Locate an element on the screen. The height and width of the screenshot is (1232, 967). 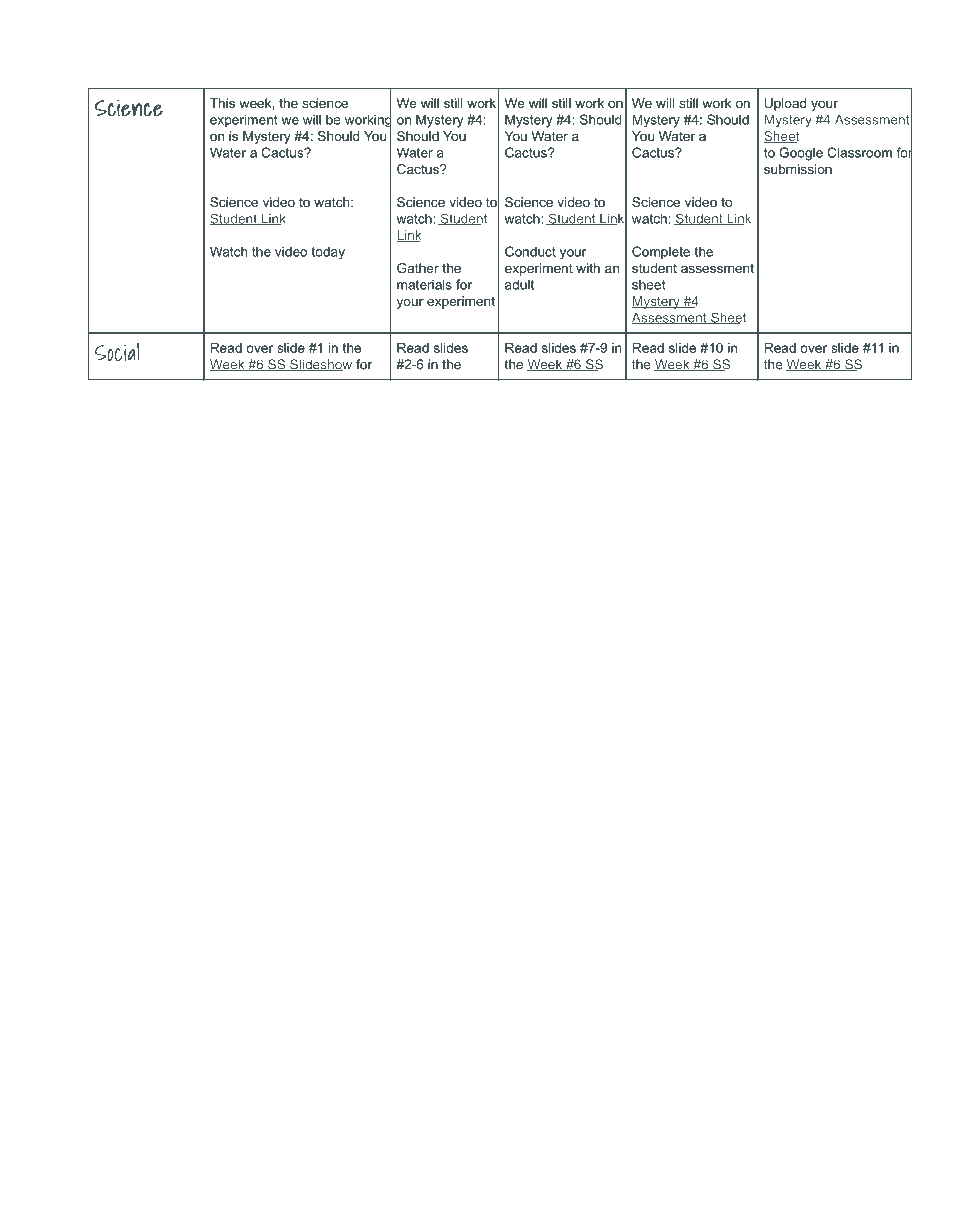
materials is located at coordinates (424, 284).
